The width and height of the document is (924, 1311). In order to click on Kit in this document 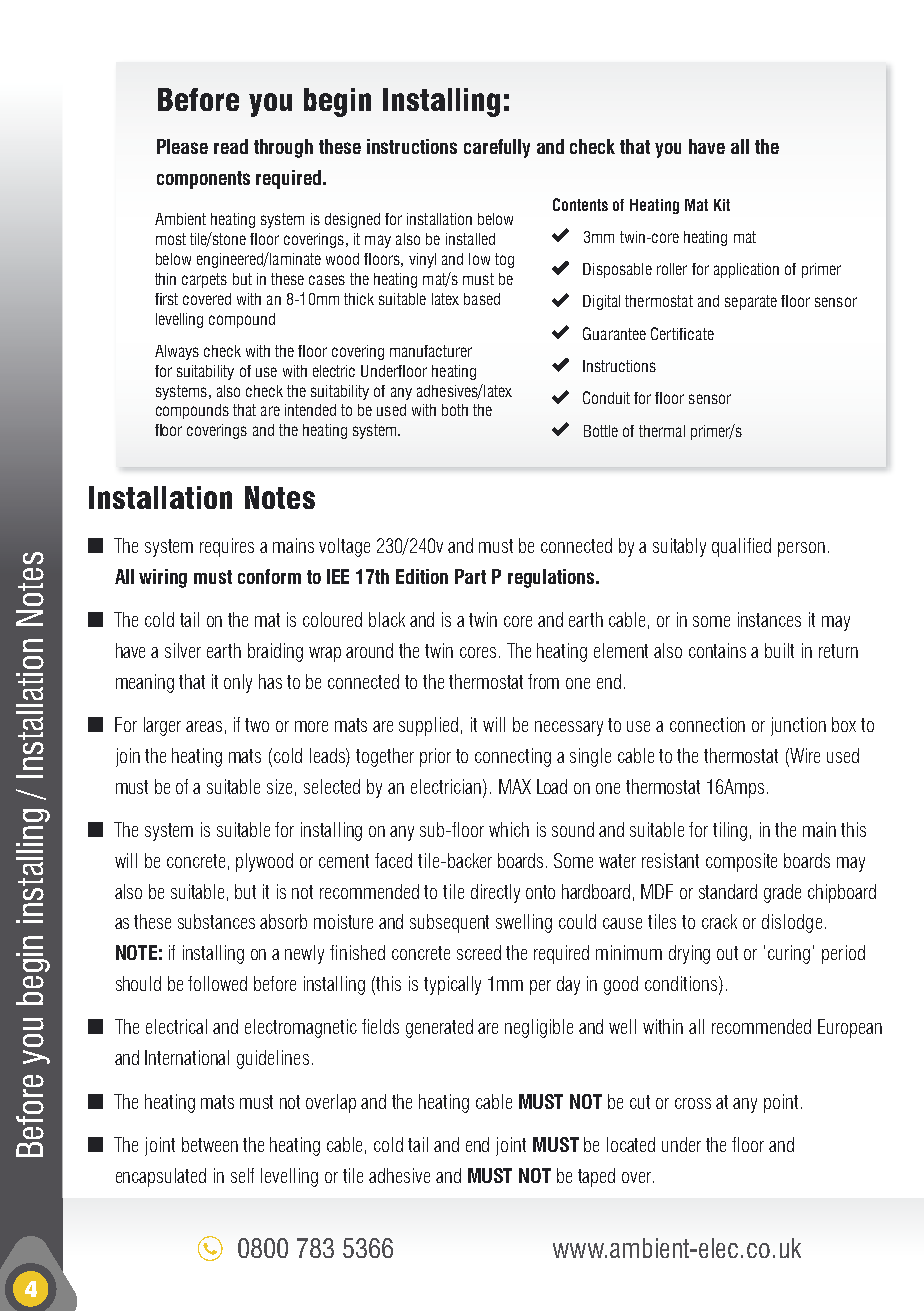, I will do `click(722, 205)`.
